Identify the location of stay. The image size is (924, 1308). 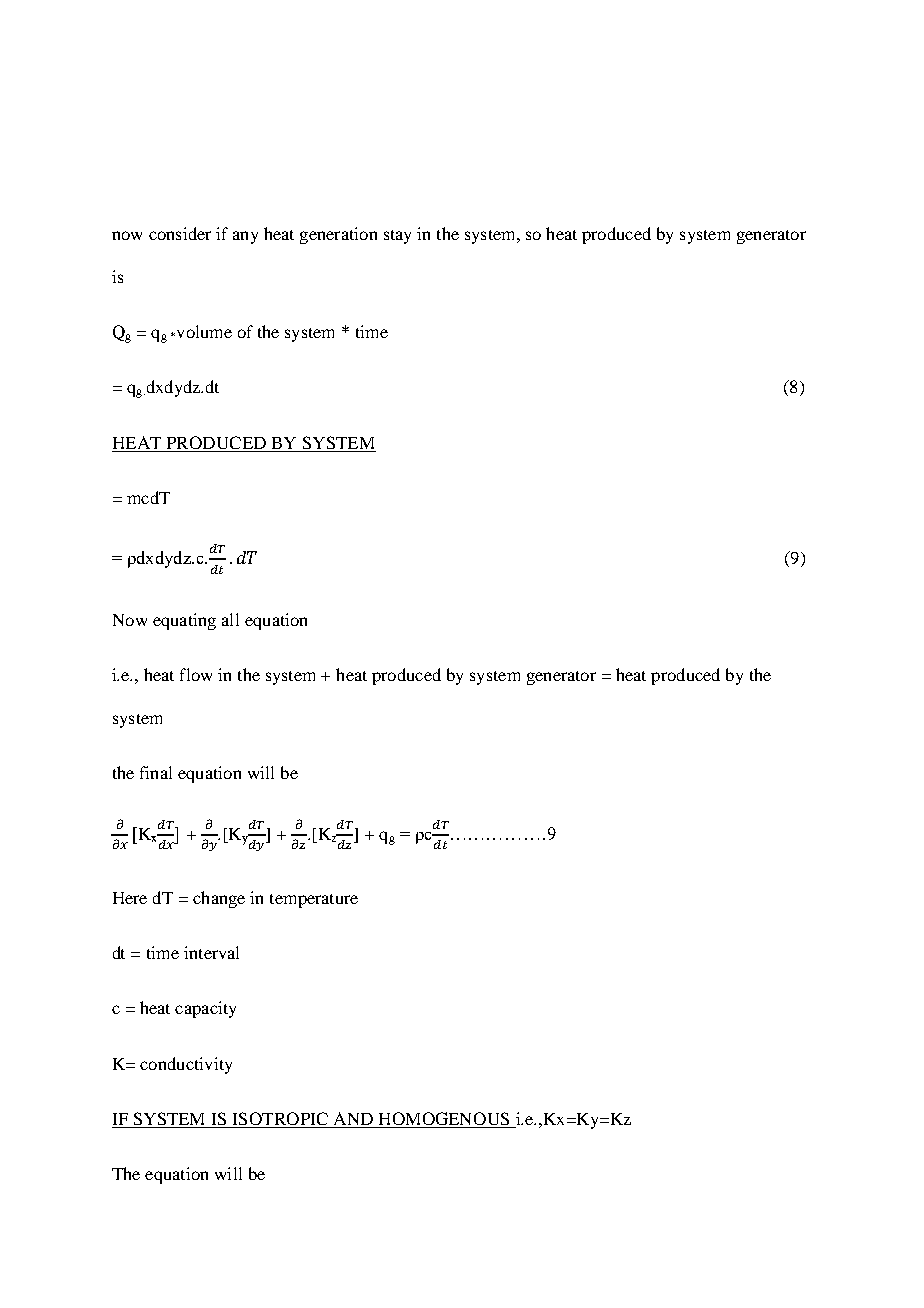
(397, 237).
